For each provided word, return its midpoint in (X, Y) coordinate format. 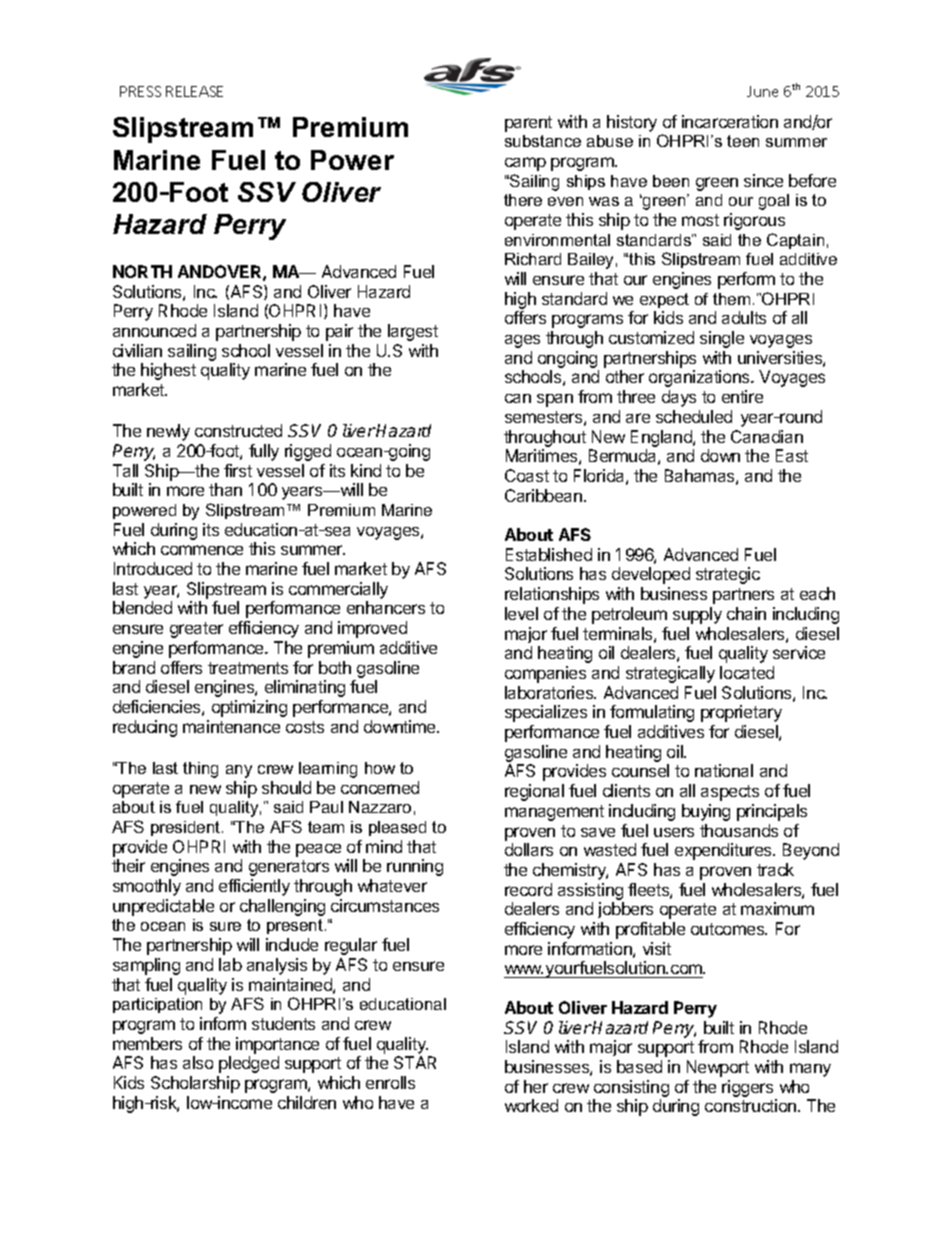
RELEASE (194, 91)
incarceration (730, 121)
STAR (415, 1062)
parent (528, 124)
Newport (718, 1068)
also (198, 1062)
